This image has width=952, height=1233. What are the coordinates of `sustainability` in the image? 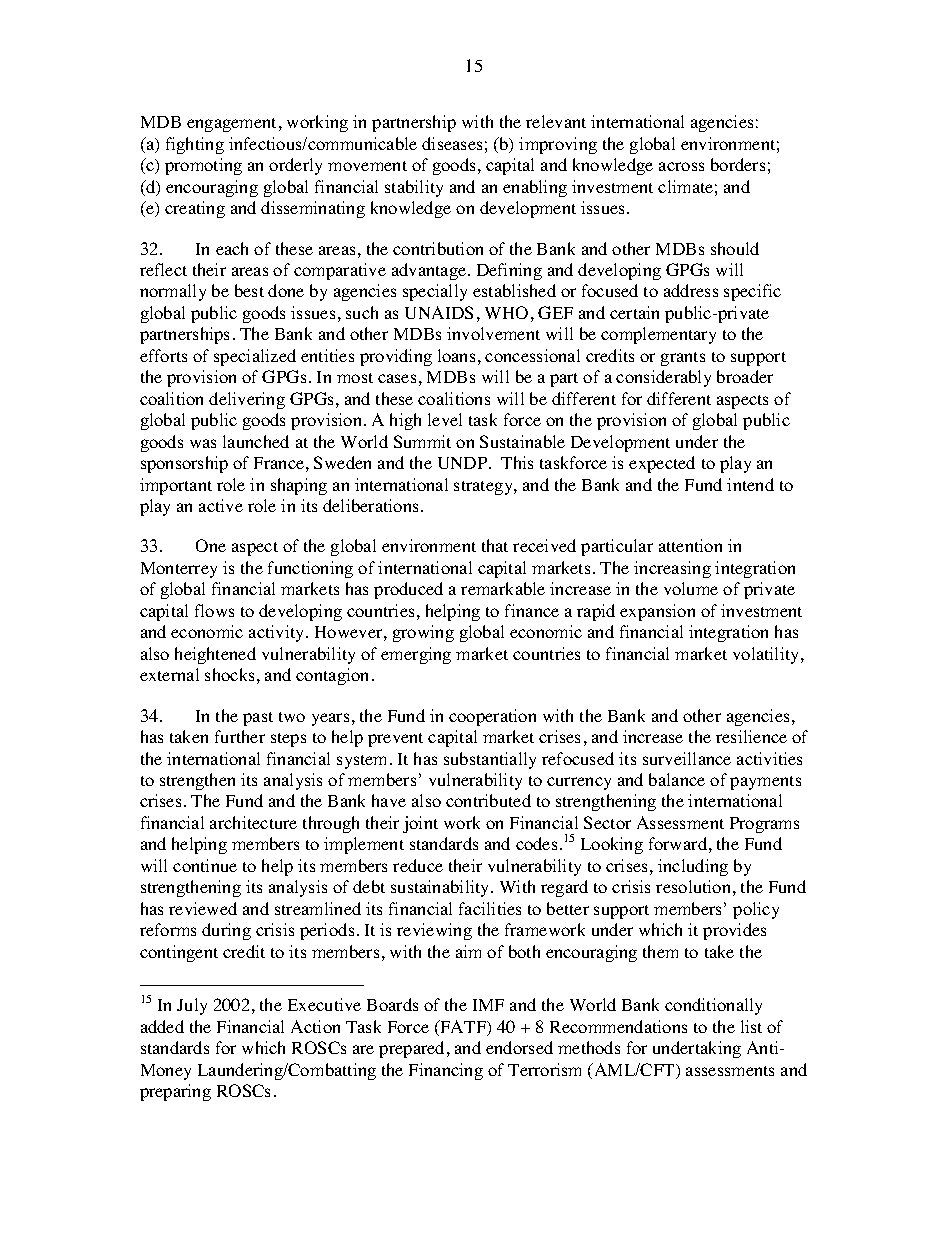 It's located at (441, 888).
